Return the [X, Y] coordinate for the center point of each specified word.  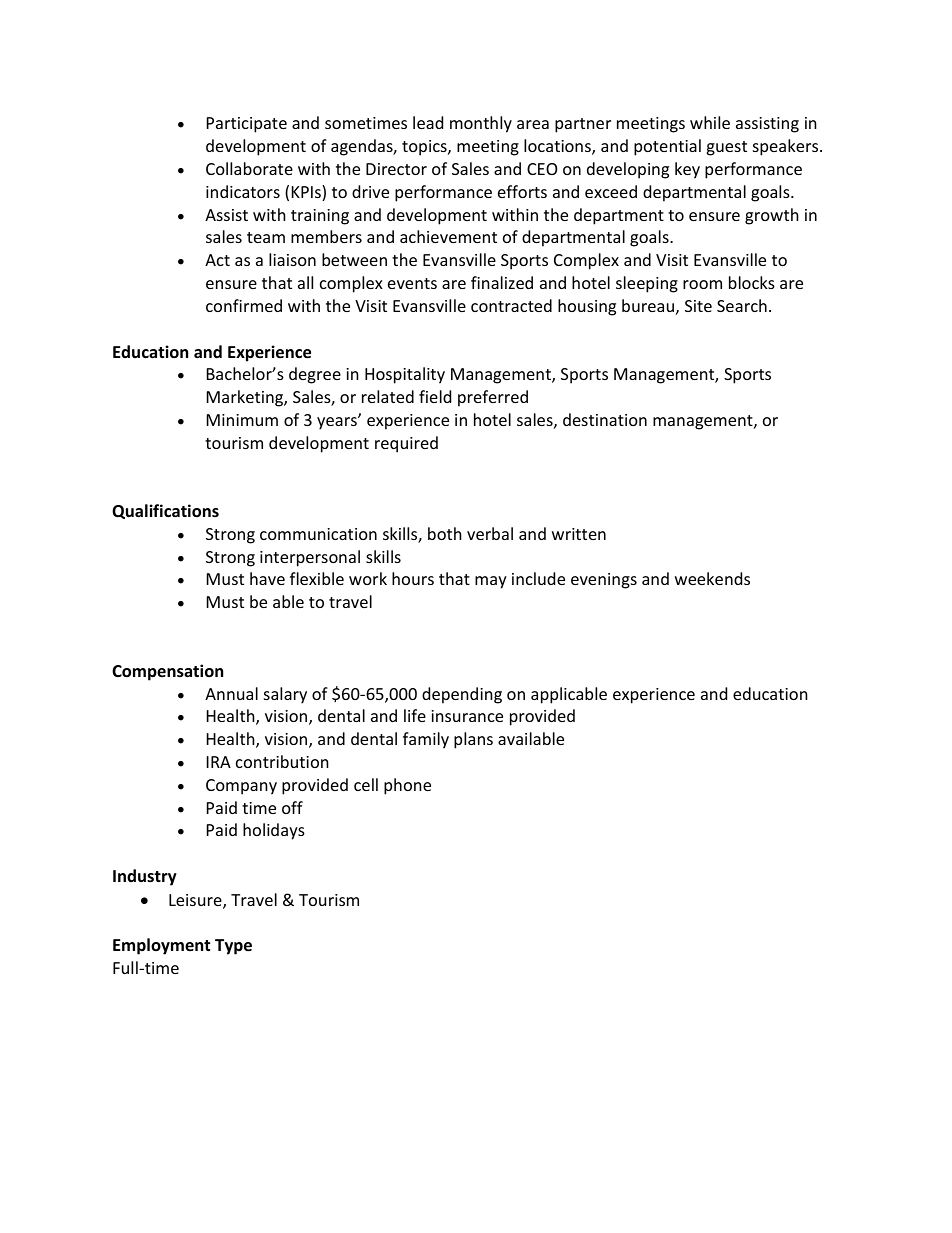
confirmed [244, 305]
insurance [467, 716]
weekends [712, 578]
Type [233, 947]
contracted [511, 305]
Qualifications [165, 511]
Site [698, 306]
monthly [481, 124]
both [445, 533]
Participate [247, 125]
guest [726, 148]
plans [473, 740]
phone [407, 786]
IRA [219, 762]
